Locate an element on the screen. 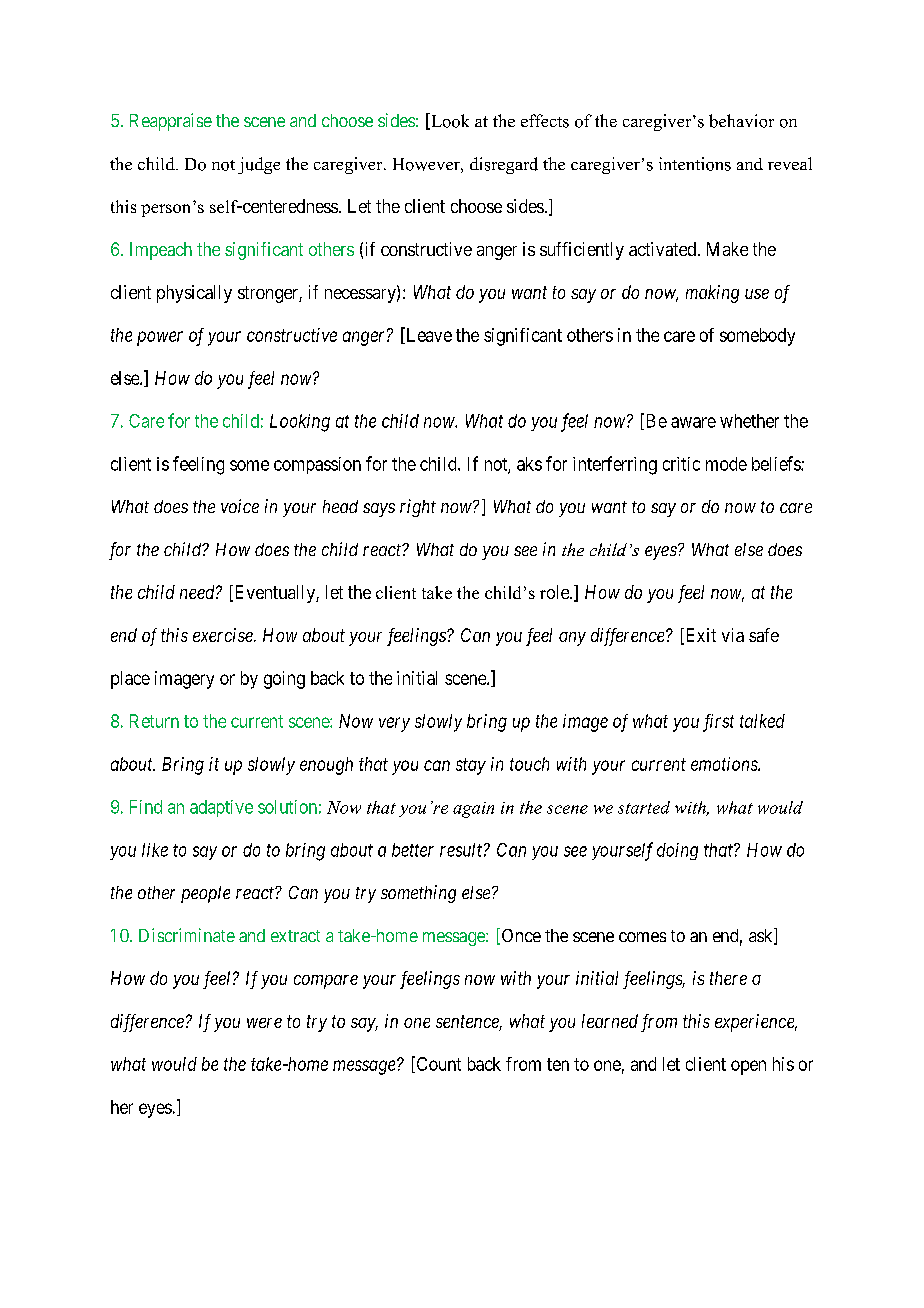 The image size is (924, 1308). adaptive is located at coordinates (221, 808).
